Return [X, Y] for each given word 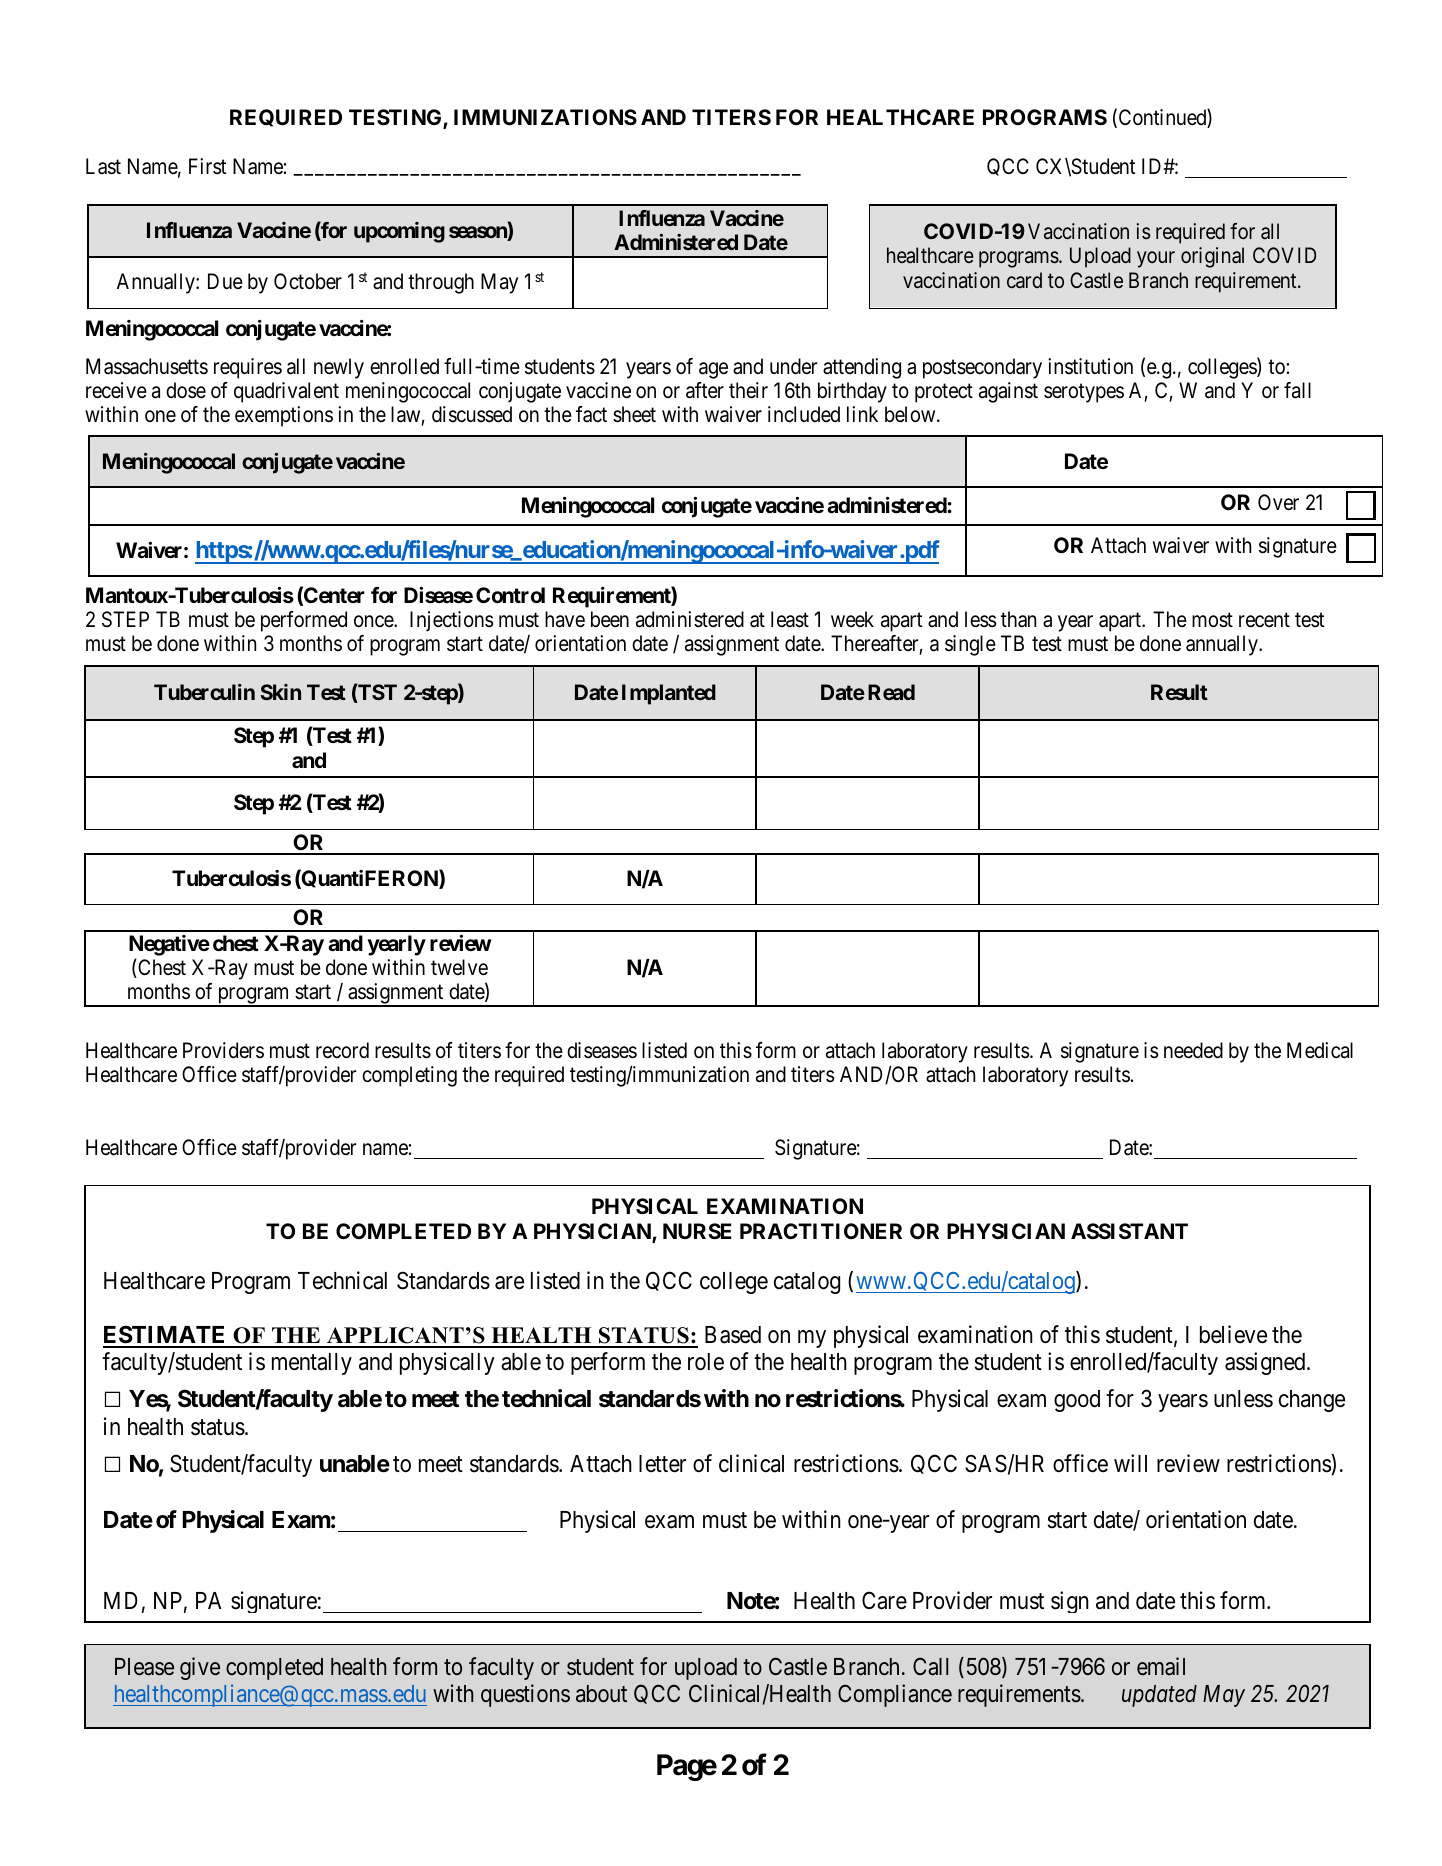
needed [1193, 1050]
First [207, 166]
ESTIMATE [166, 1336]
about [601, 1694]
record [342, 1050]
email [1161, 1666]
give [200, 1668]
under [793, 366]
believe [1233, 1334]
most [1212, 620]
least [790, 619]
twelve [459, 967]
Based [733, 1335]
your [1156, 260]
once [374, 621]
